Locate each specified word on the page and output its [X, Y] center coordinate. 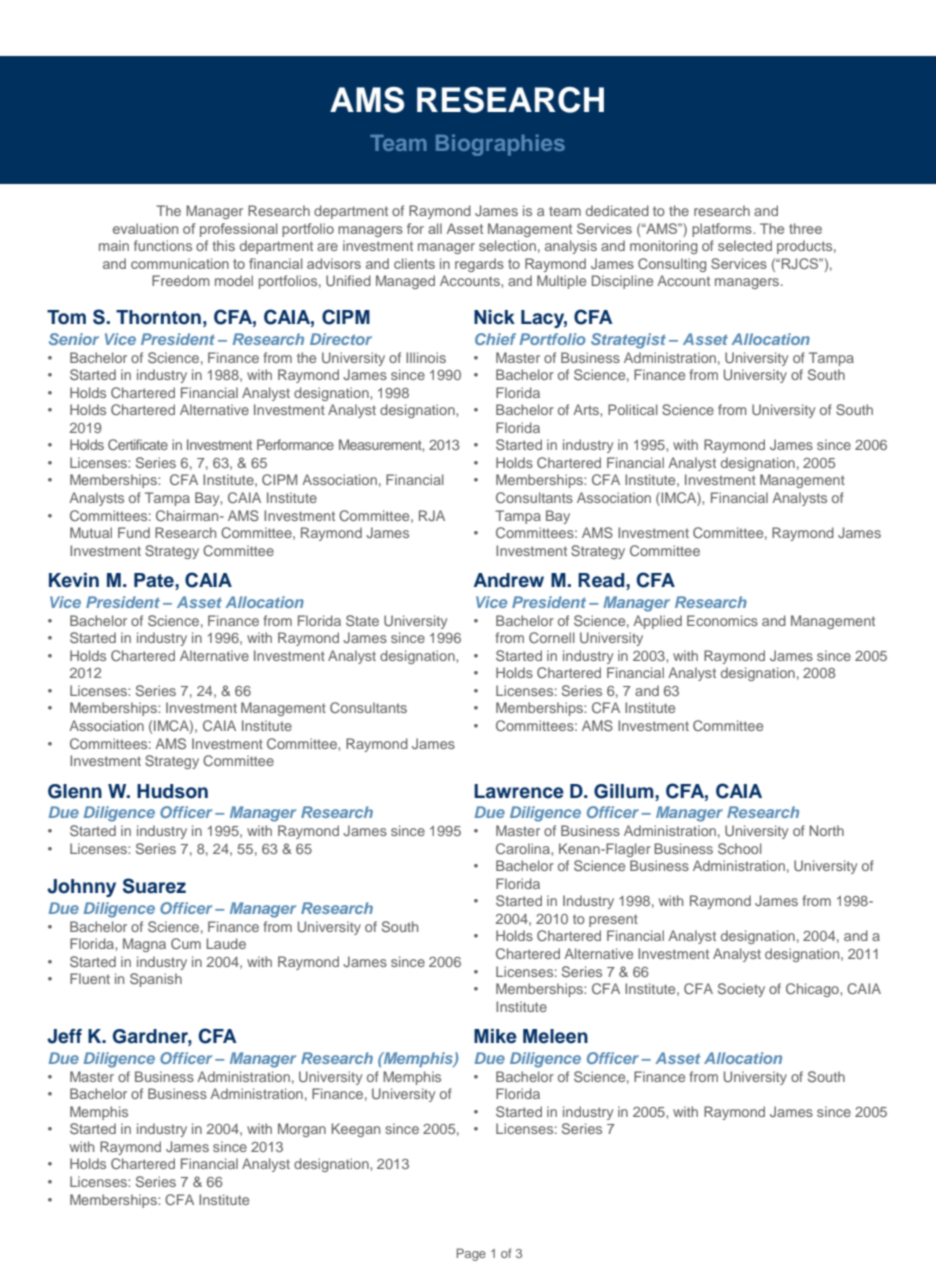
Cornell [552, 637]
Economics [722, 620]
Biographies [500, 145]
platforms [723, 230]
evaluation [145, 228]
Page [471, 1254]
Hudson [172, 791]
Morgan [302, 1130]
